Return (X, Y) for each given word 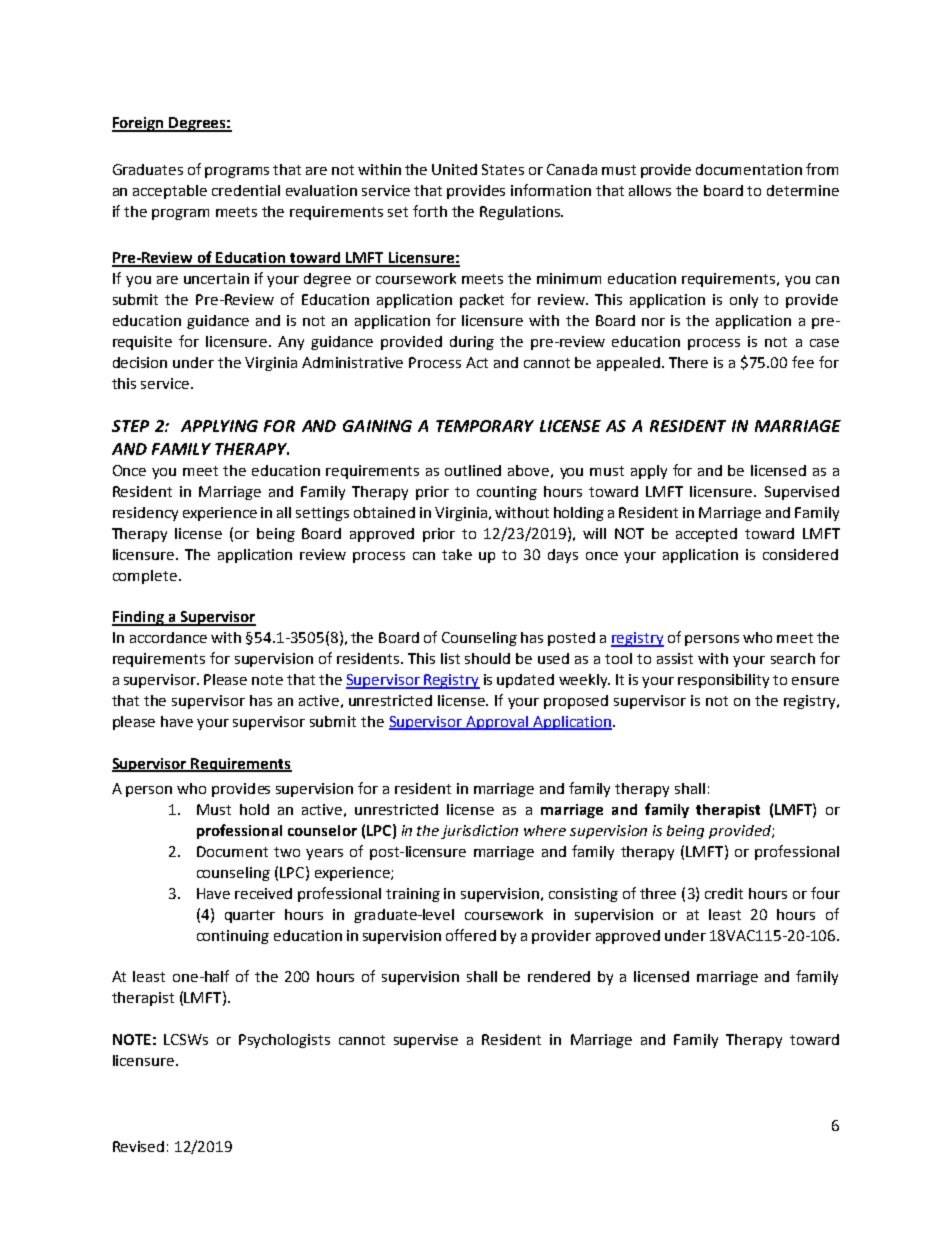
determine (803, 190)
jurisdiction (479, 832)
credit (724, 893)
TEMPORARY (485, 426)
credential (246, 190)
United (454, 169)
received (263, 893)
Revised (138, 1146)
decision (140, 362)
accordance (168, 637)
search (793, 658)
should (487, 658)
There (688, 362)
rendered (559, 976)
